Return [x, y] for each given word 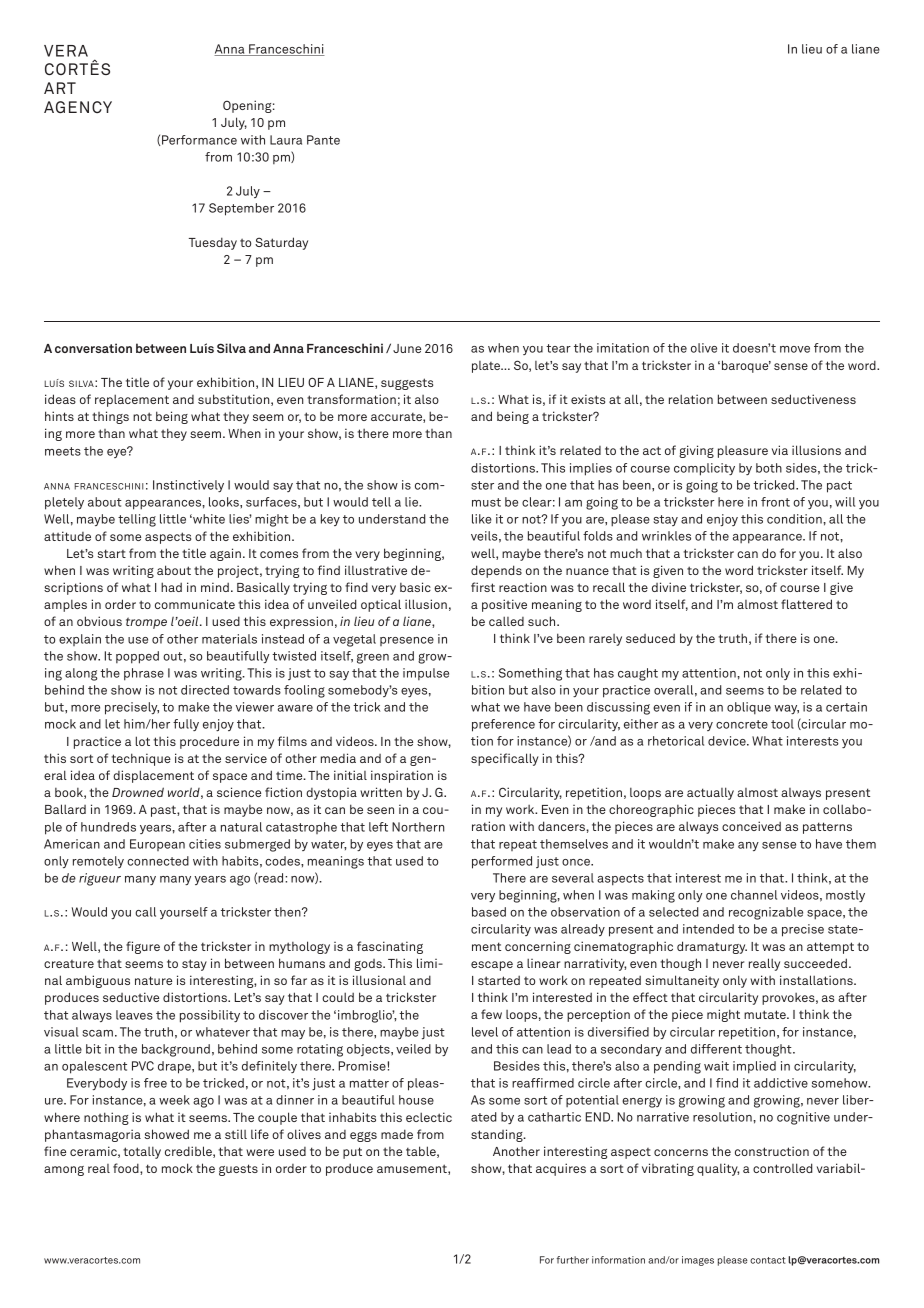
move [795, 349]
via [780, 450]
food [127, 1168]
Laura [286, 140]
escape [492, 966]
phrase [144, 674]
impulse [426, 674]
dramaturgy [712, 947]
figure [143, 947]
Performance [199, 140]
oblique [749, 708]
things [110, 417]
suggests [407, 384]
